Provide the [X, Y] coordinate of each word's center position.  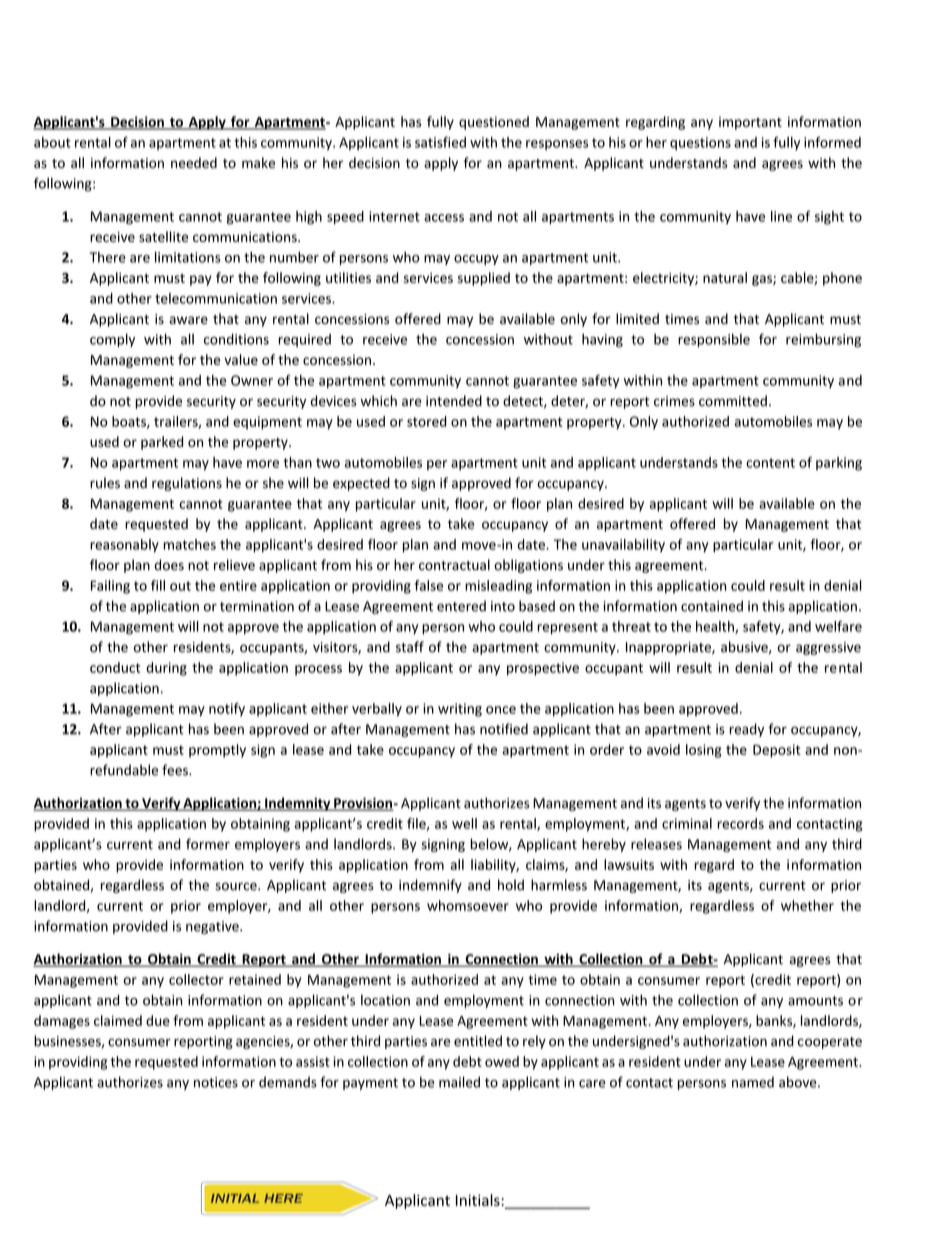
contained [712, 606]
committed [733, 401]
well [464, 823]
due [158, 1020]
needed [194, 163]
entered [461, 606]
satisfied [440, 142]
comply [112, 340]
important [750, 123]
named [753, 1082]
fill [158, 585]
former [208, 844]
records [740, 823]
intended [454, 401]
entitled [478, 1041]
